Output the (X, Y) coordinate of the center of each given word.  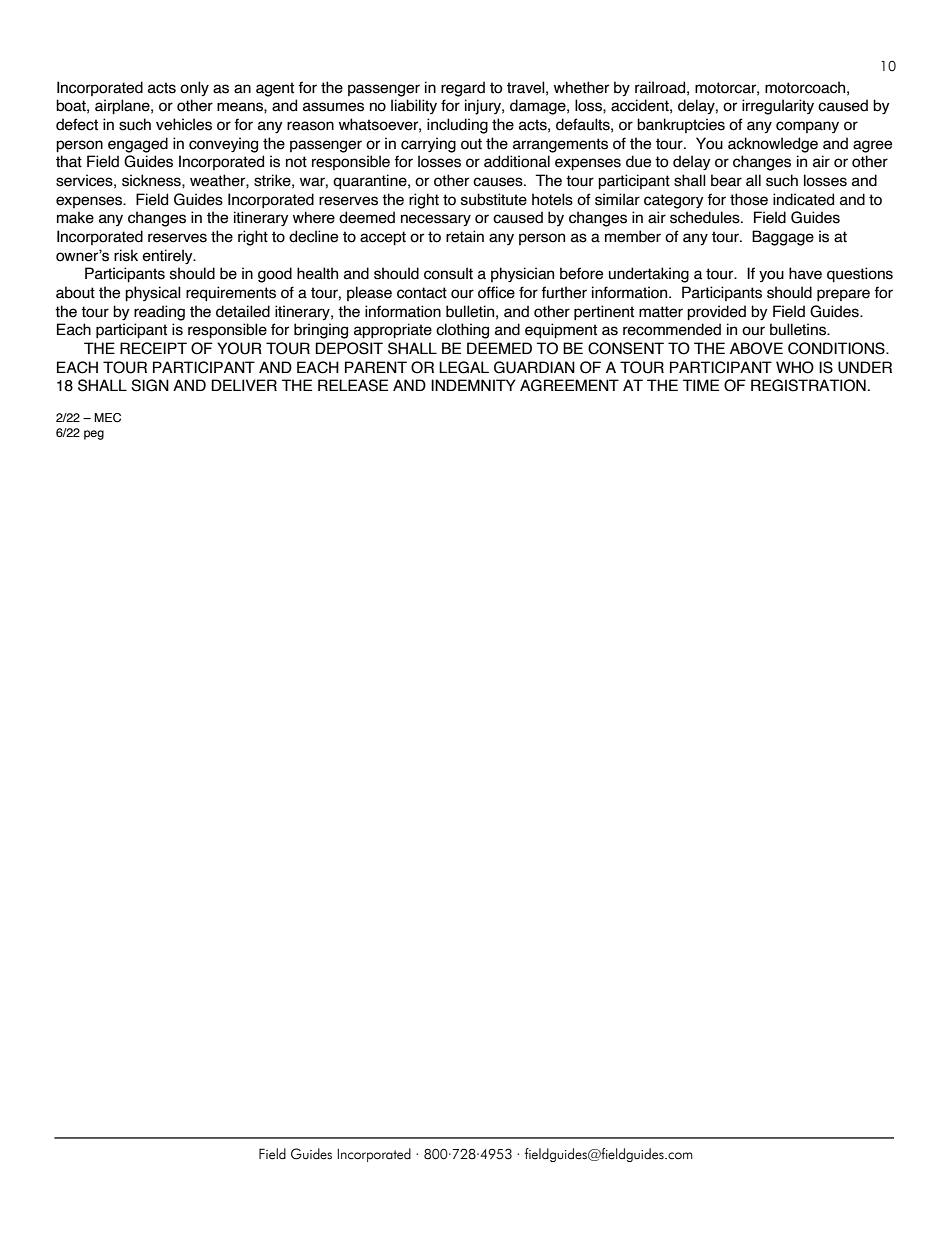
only (194, 88)
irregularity (778, 107)
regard (463, 89)
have (805, 273)
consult (448, 273)
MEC (107, 417)
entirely (168, 256)
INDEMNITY (473, 385)
